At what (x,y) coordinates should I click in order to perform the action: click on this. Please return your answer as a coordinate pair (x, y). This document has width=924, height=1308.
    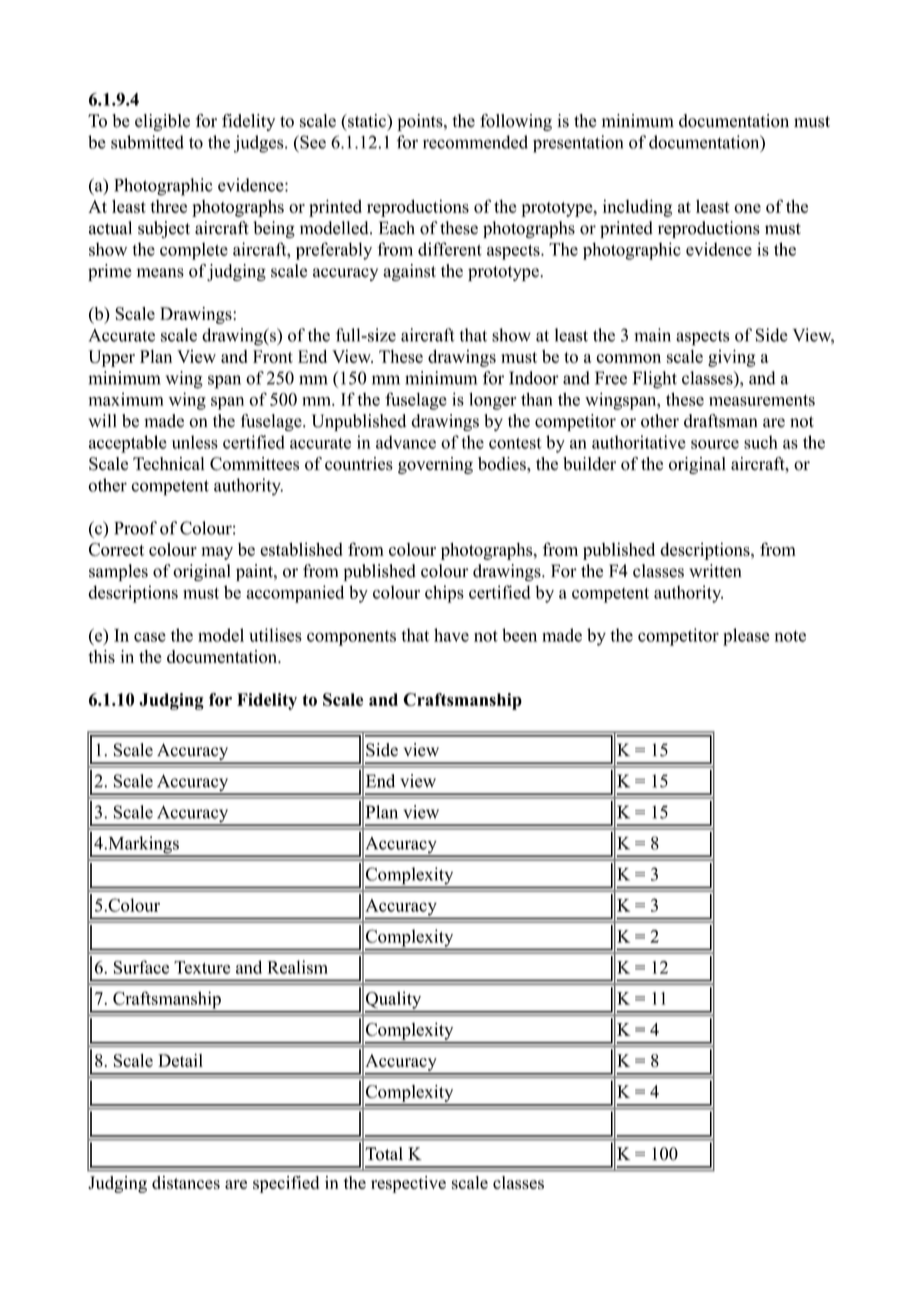
    Looking at the image, I should click on (101, 656).
